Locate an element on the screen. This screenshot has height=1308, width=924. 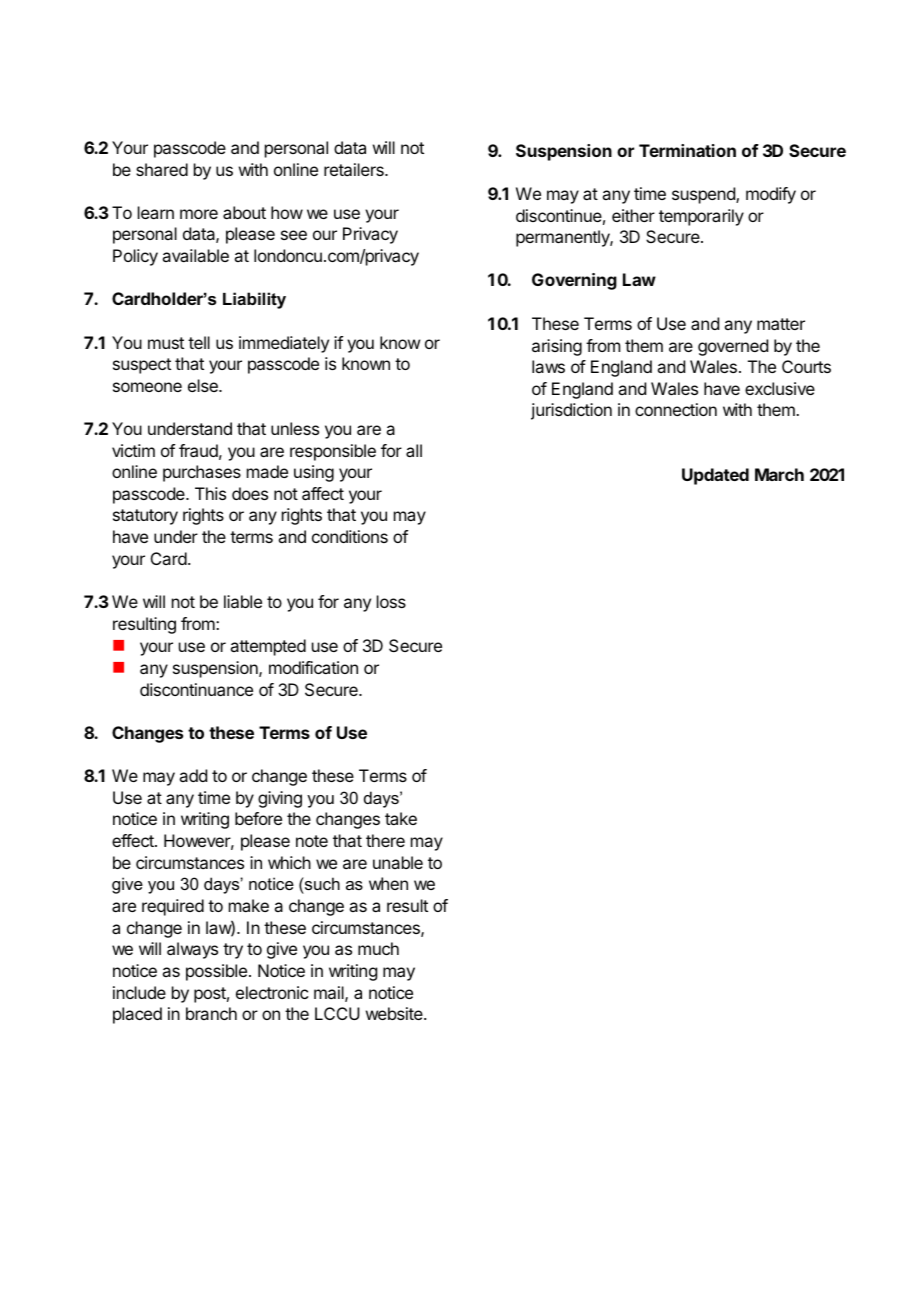
Updated is located at coordinates (715, 476).
